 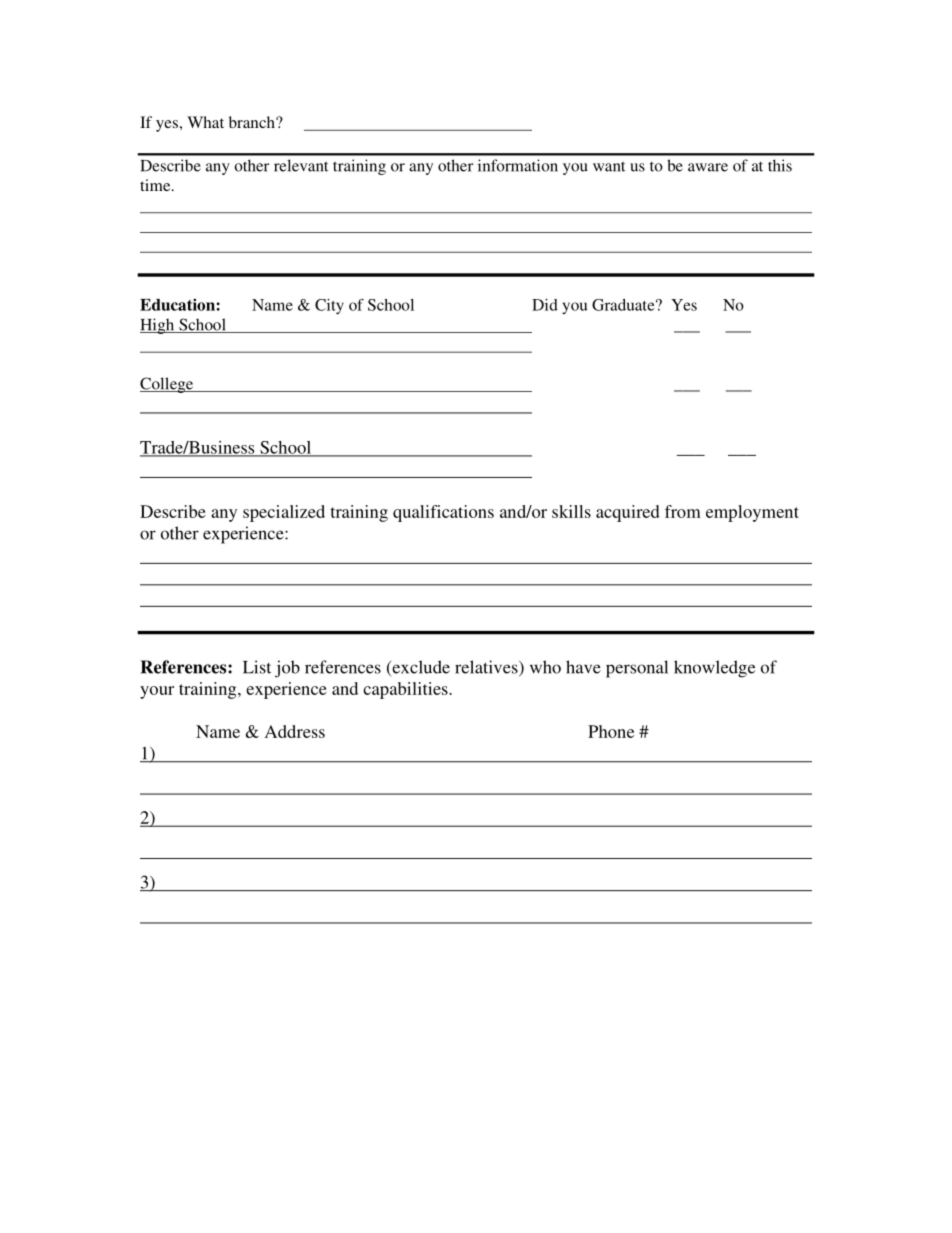 I want to click on Address, so click(x=295, y=731).
